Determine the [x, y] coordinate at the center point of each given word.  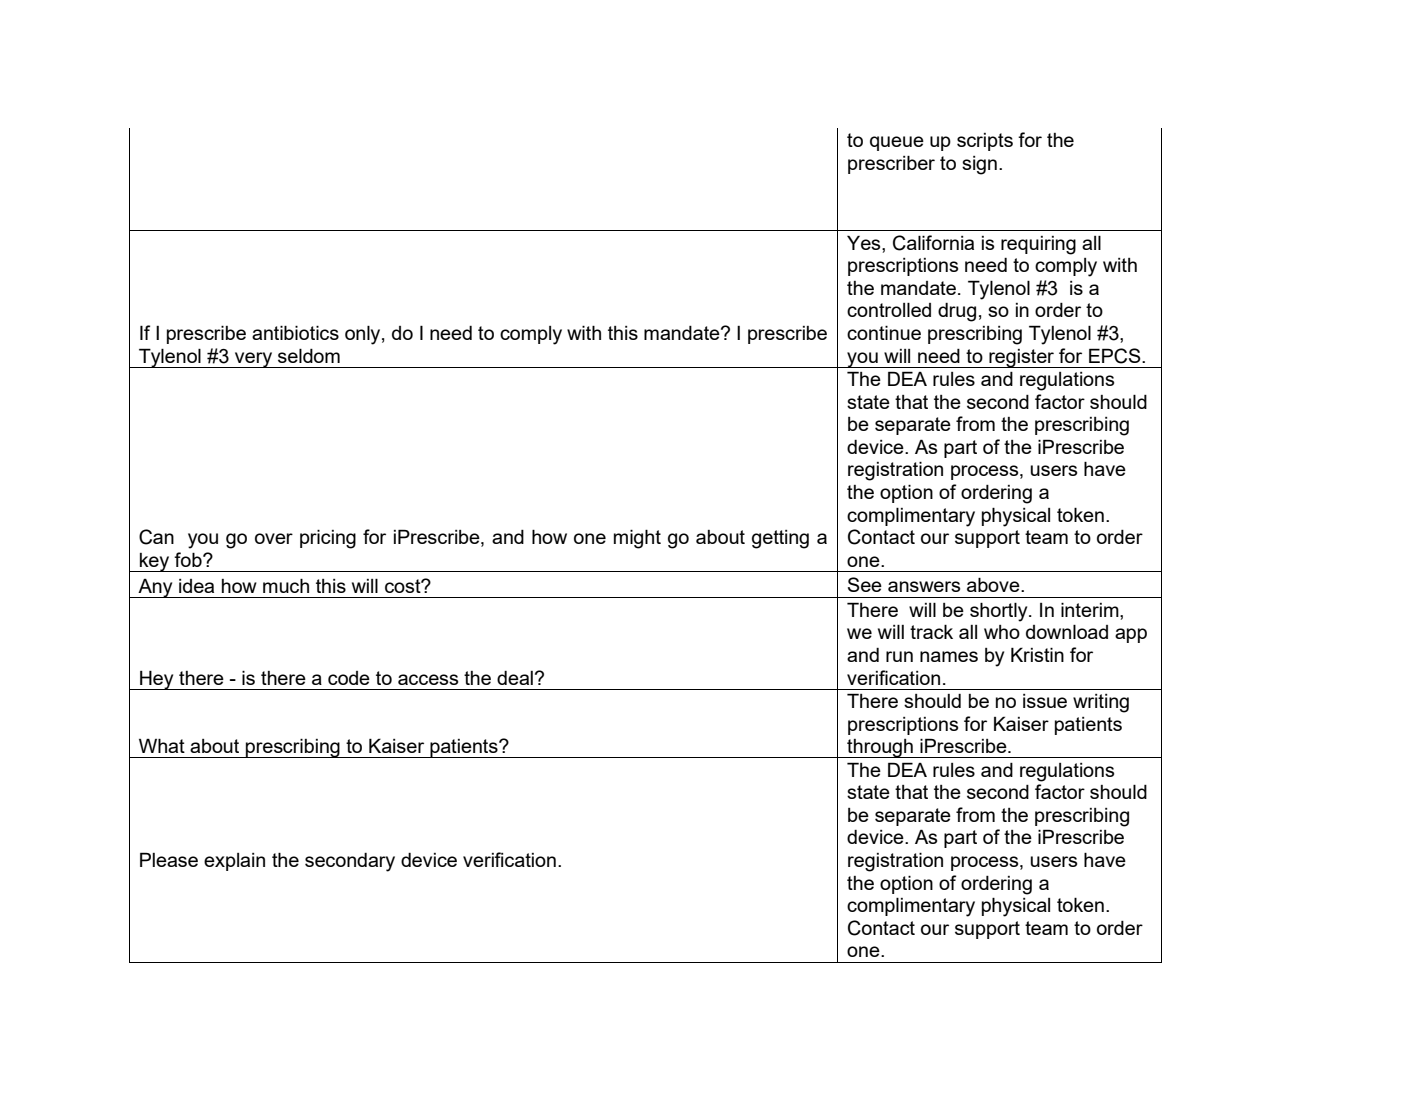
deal [515, 678]
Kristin [1037, 654]
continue [884, 332]
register [1022, 358]
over [274, 538]
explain [234, 862]
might [637, 539]
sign [979, 165]
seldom [309, 355]
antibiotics [295, 332]
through [880, 748]
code [349, 678]
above [994, 584]
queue [897, 143]
